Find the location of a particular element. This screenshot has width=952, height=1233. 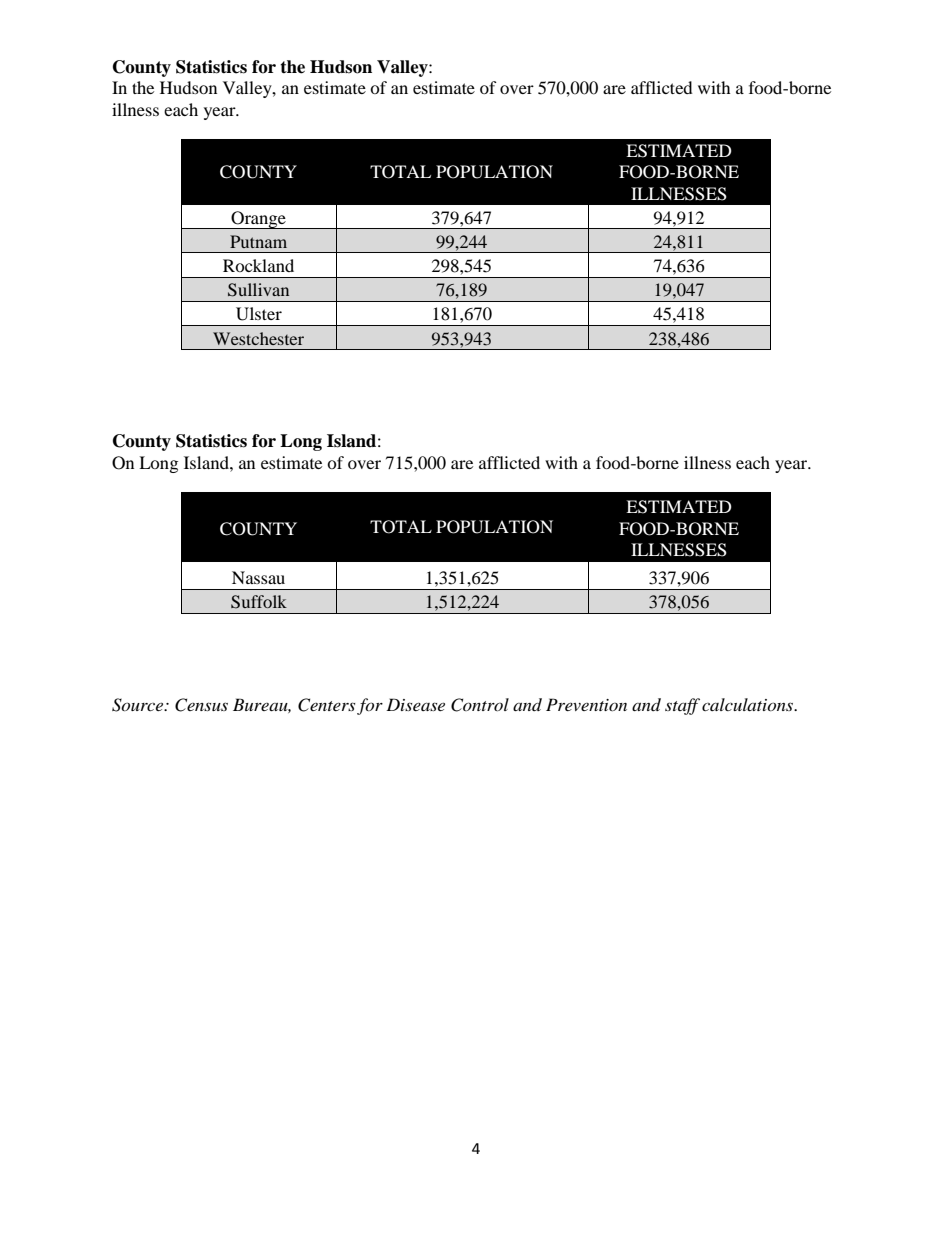

Disease is located at coordinates (415, 704).
